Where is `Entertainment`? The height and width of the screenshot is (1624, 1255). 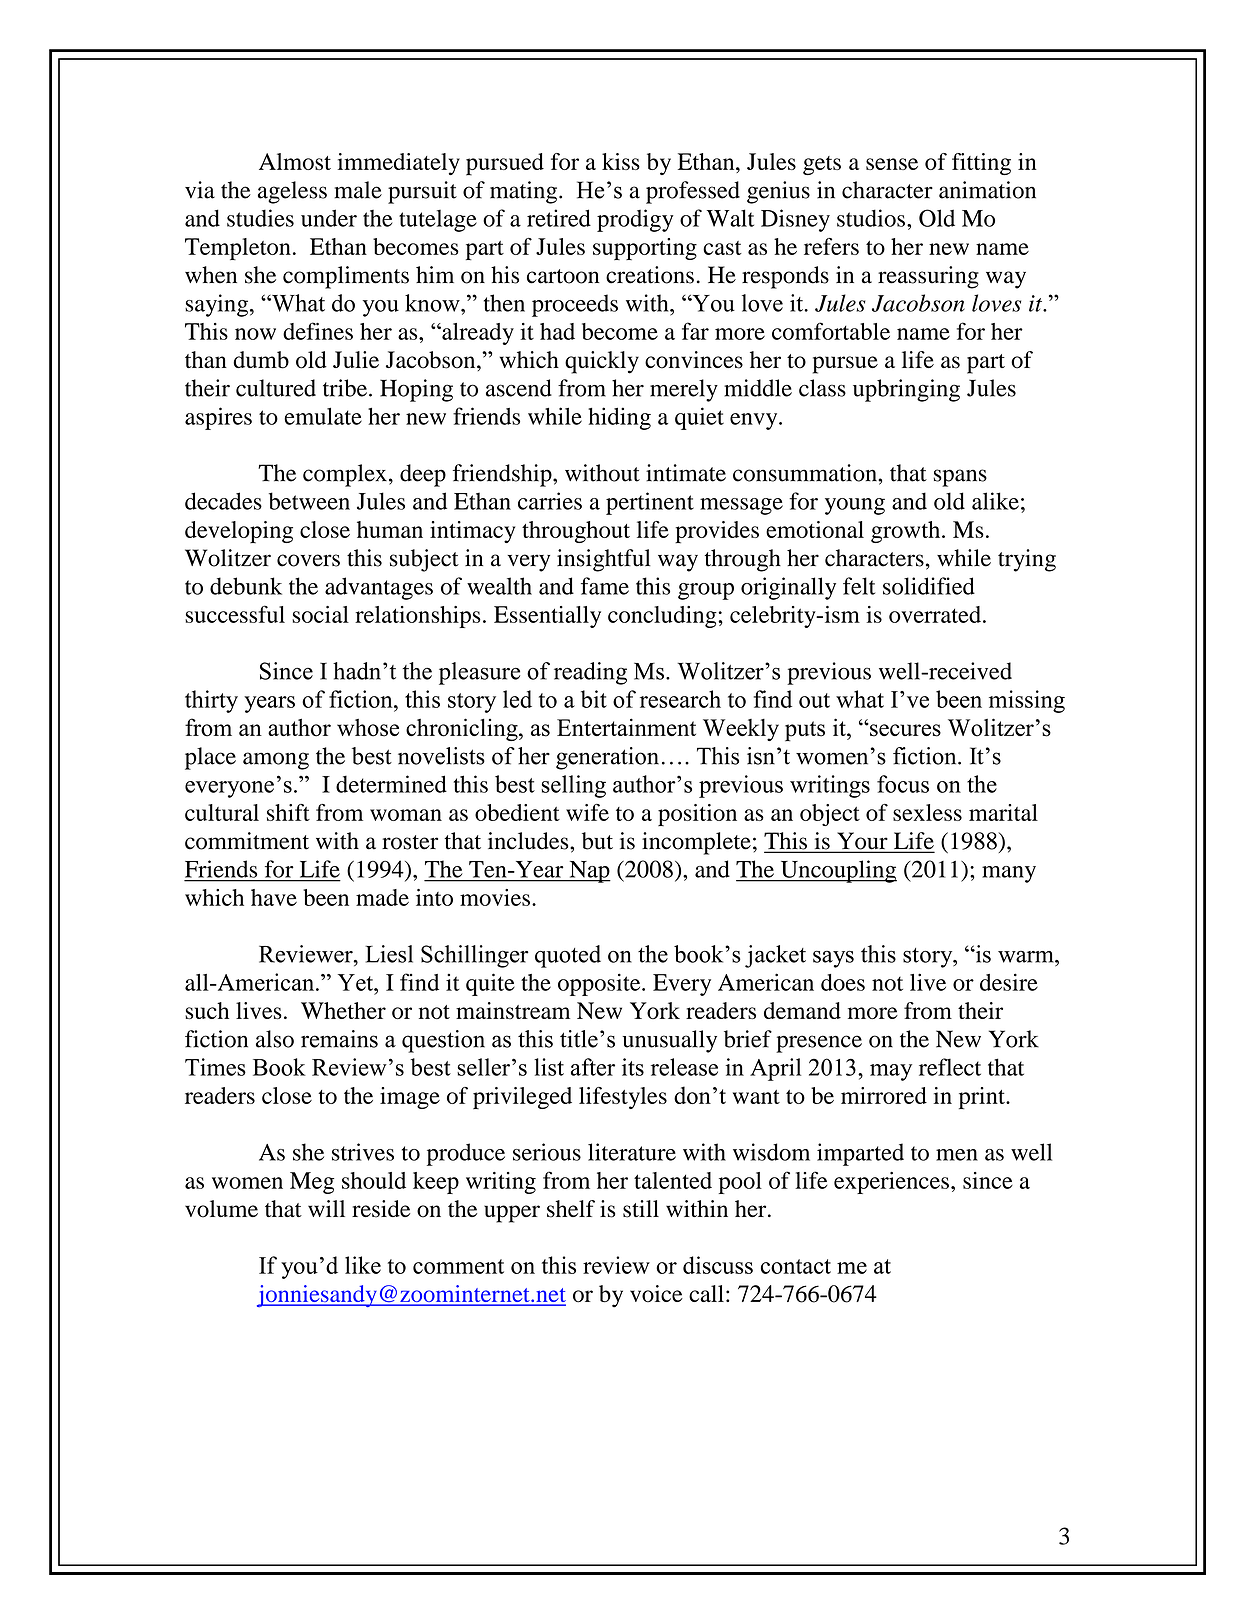
Entertainment is located at coordinates (626, 727).
